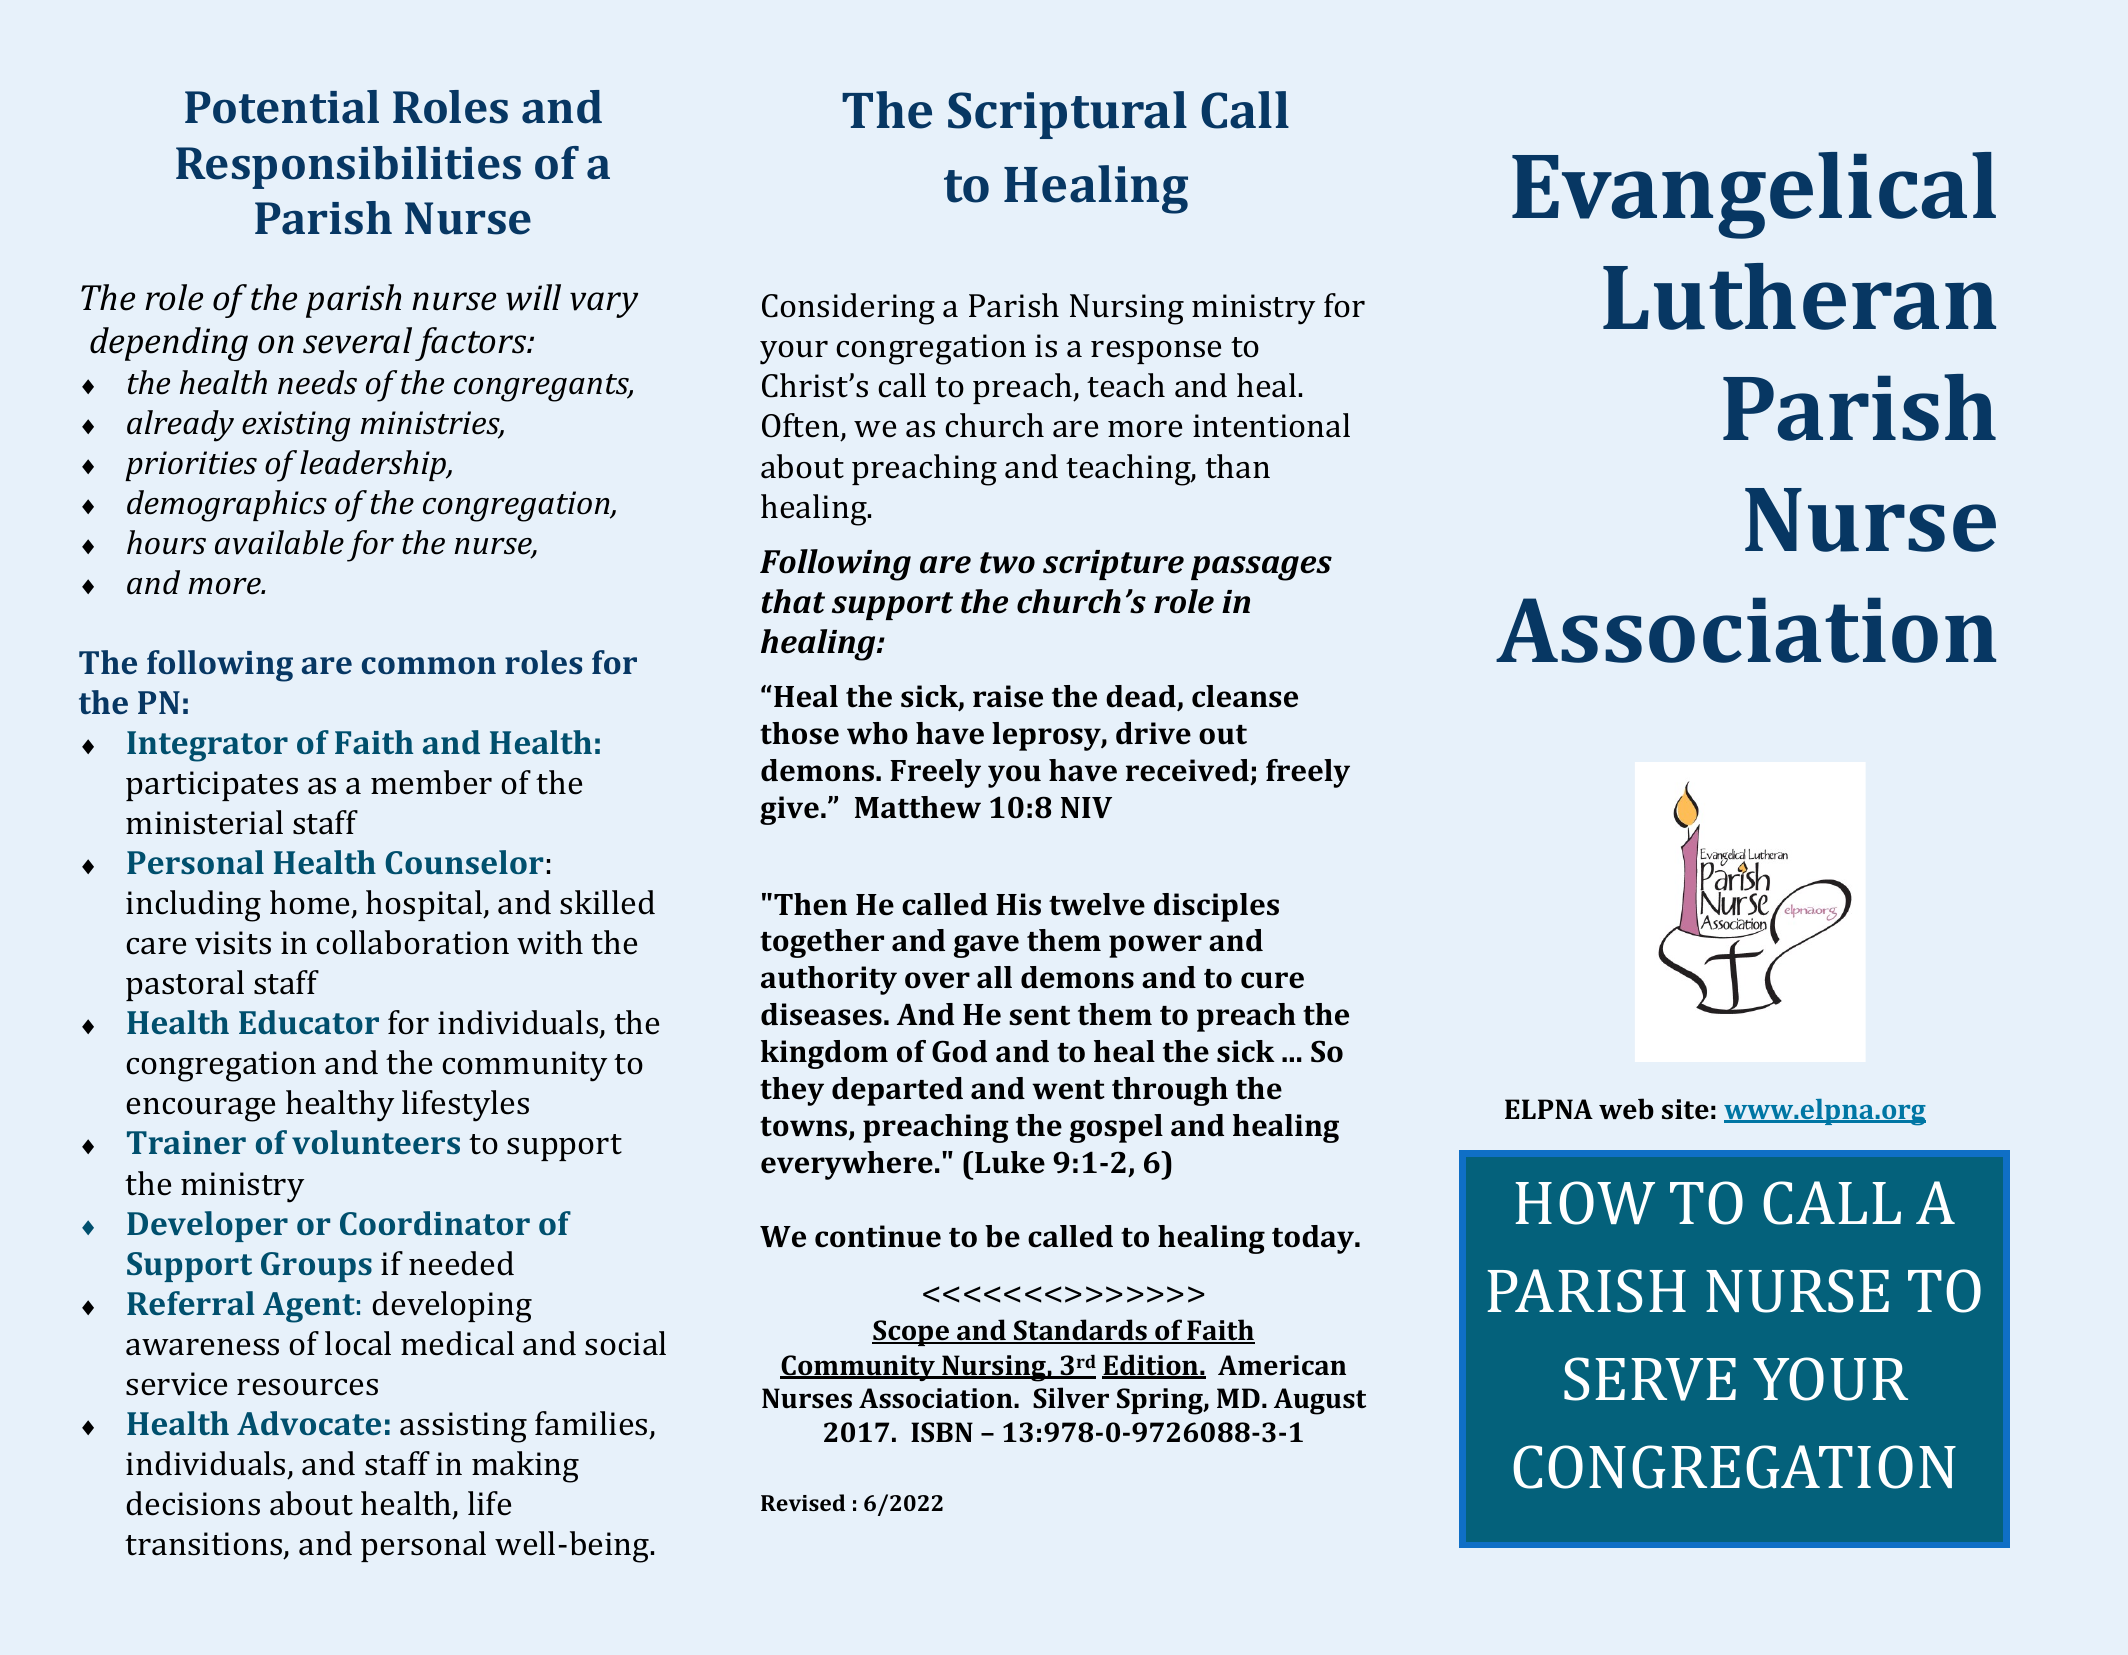  Describe the element at coordinates (1067, 115) in the screenshot. I see `Scriptural` at that location.
